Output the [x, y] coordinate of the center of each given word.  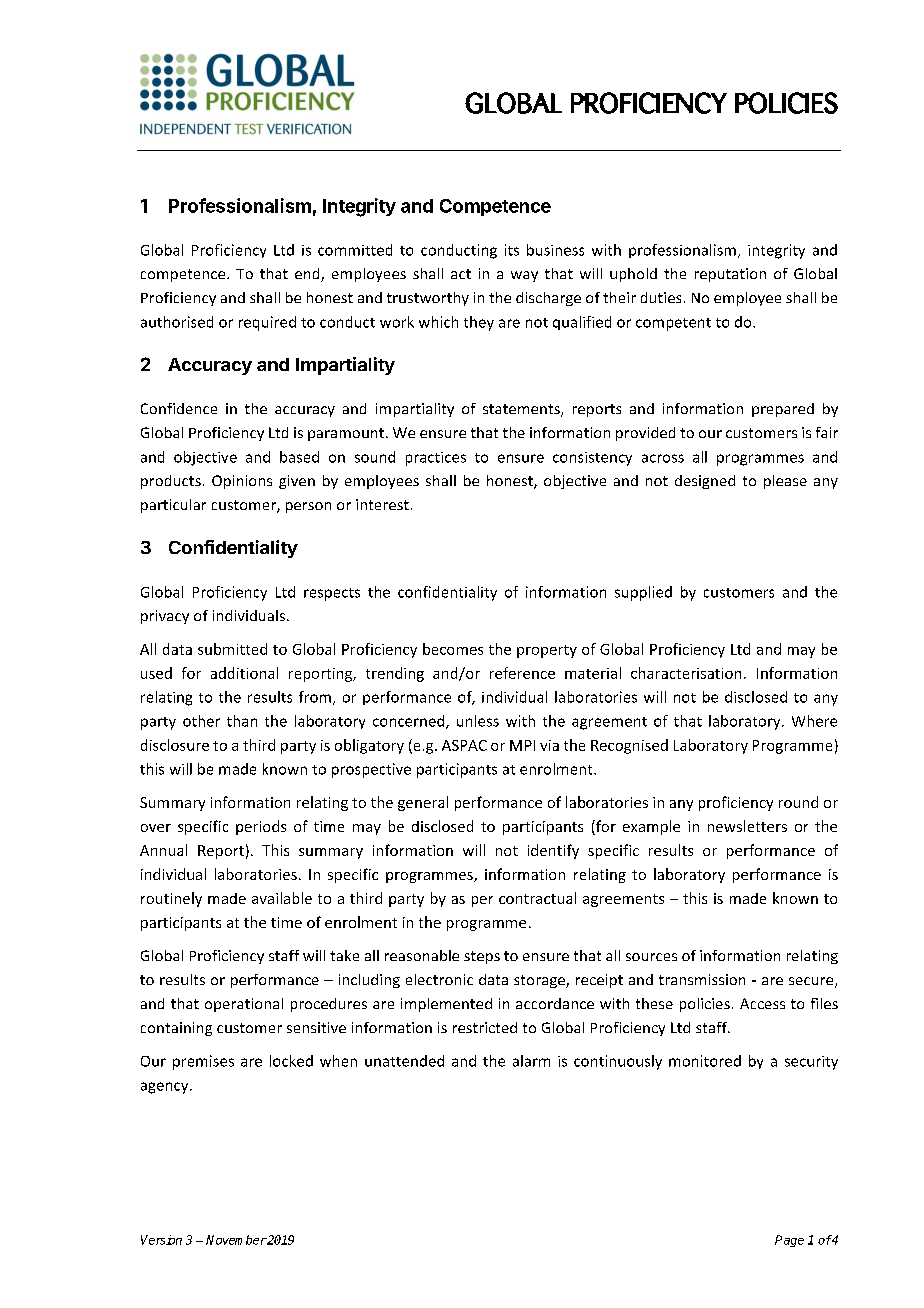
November [236, 1240]
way [524, 276]
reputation [730, 275]
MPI [522, 745]
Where [814, 721]
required [267, 323]
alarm [531, 1061]
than [242, 721]
